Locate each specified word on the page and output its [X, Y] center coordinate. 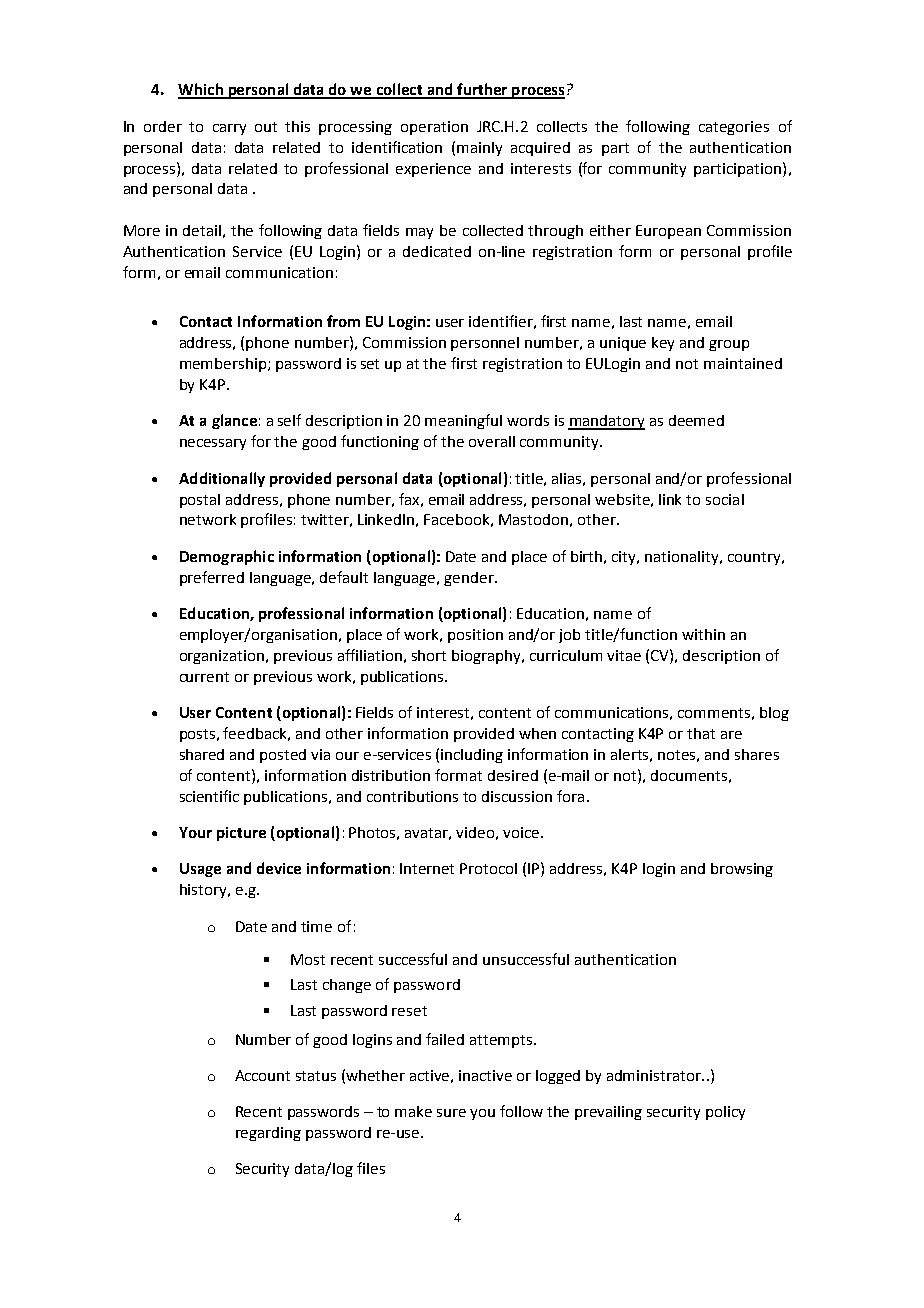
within [703, 634]
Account [262, 1075]
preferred [212, 578]
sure [451, 1113]
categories [734, 128]
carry [229, 129]
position [475, 636]
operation [434, 128]
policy [725, 1113]
